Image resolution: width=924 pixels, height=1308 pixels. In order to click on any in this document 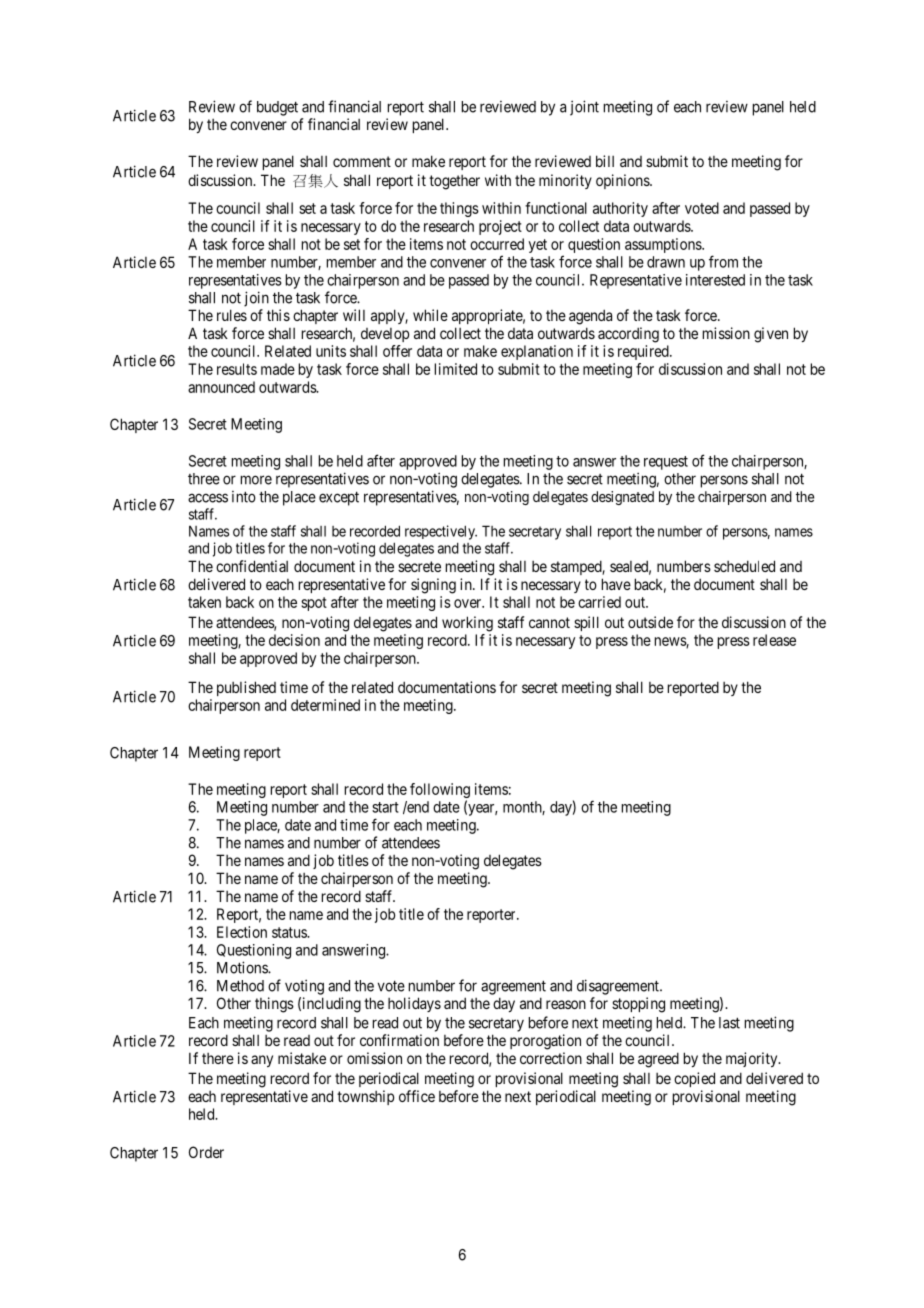, I will do `click(262, 1061)`.
